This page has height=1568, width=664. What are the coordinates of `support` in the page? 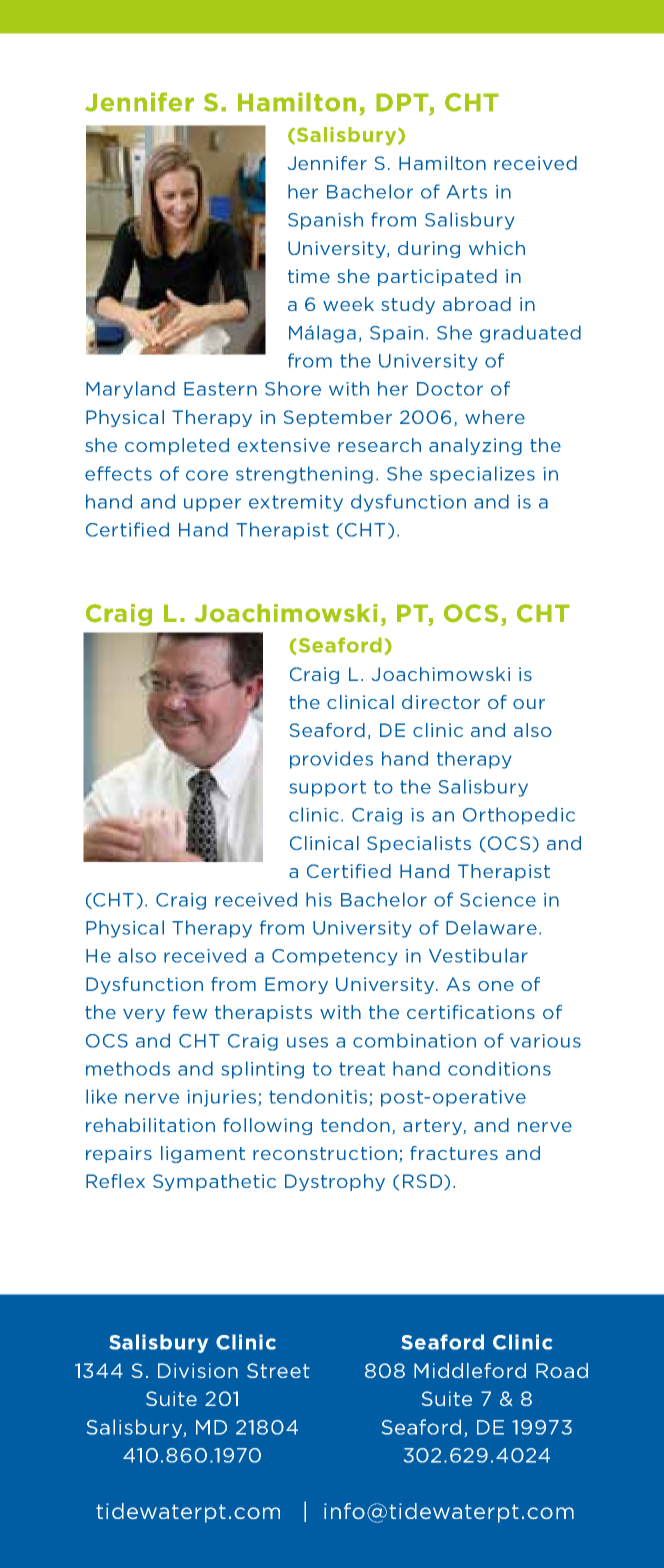 It's located at (328, 788).
